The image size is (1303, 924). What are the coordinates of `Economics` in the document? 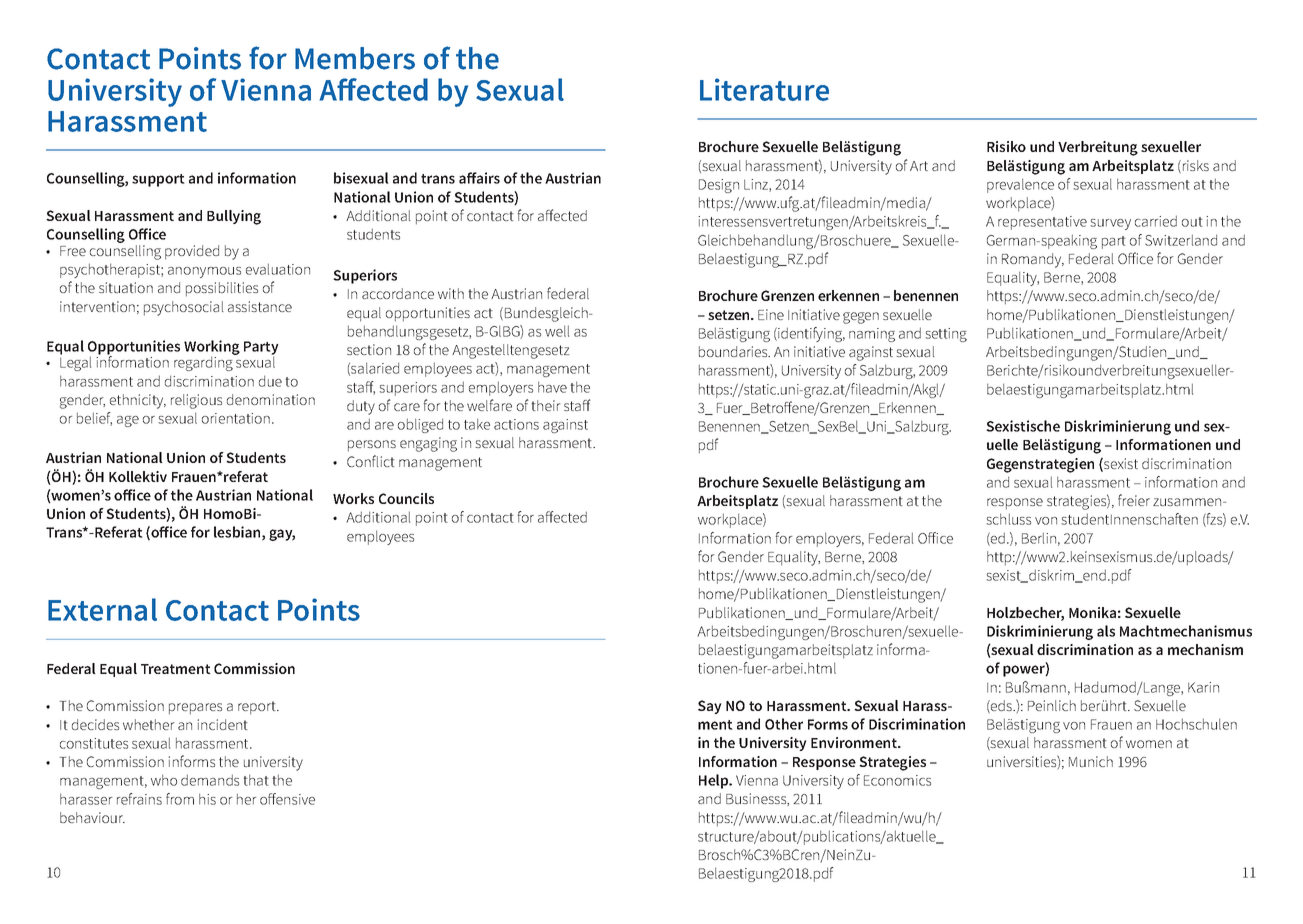 It's located at (897, 780).
